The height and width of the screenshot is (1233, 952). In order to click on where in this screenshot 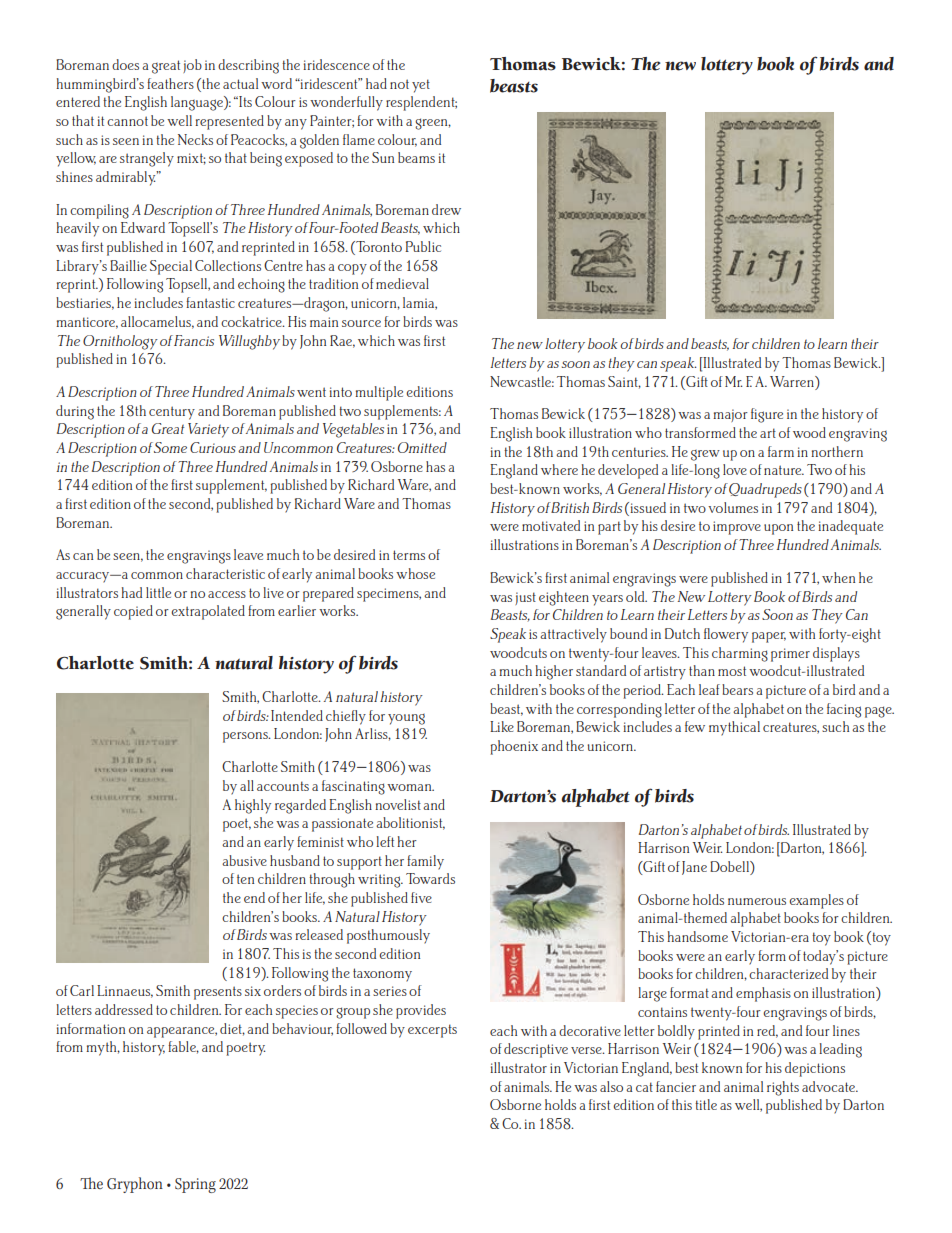, I will do `click(559, 469)`.
